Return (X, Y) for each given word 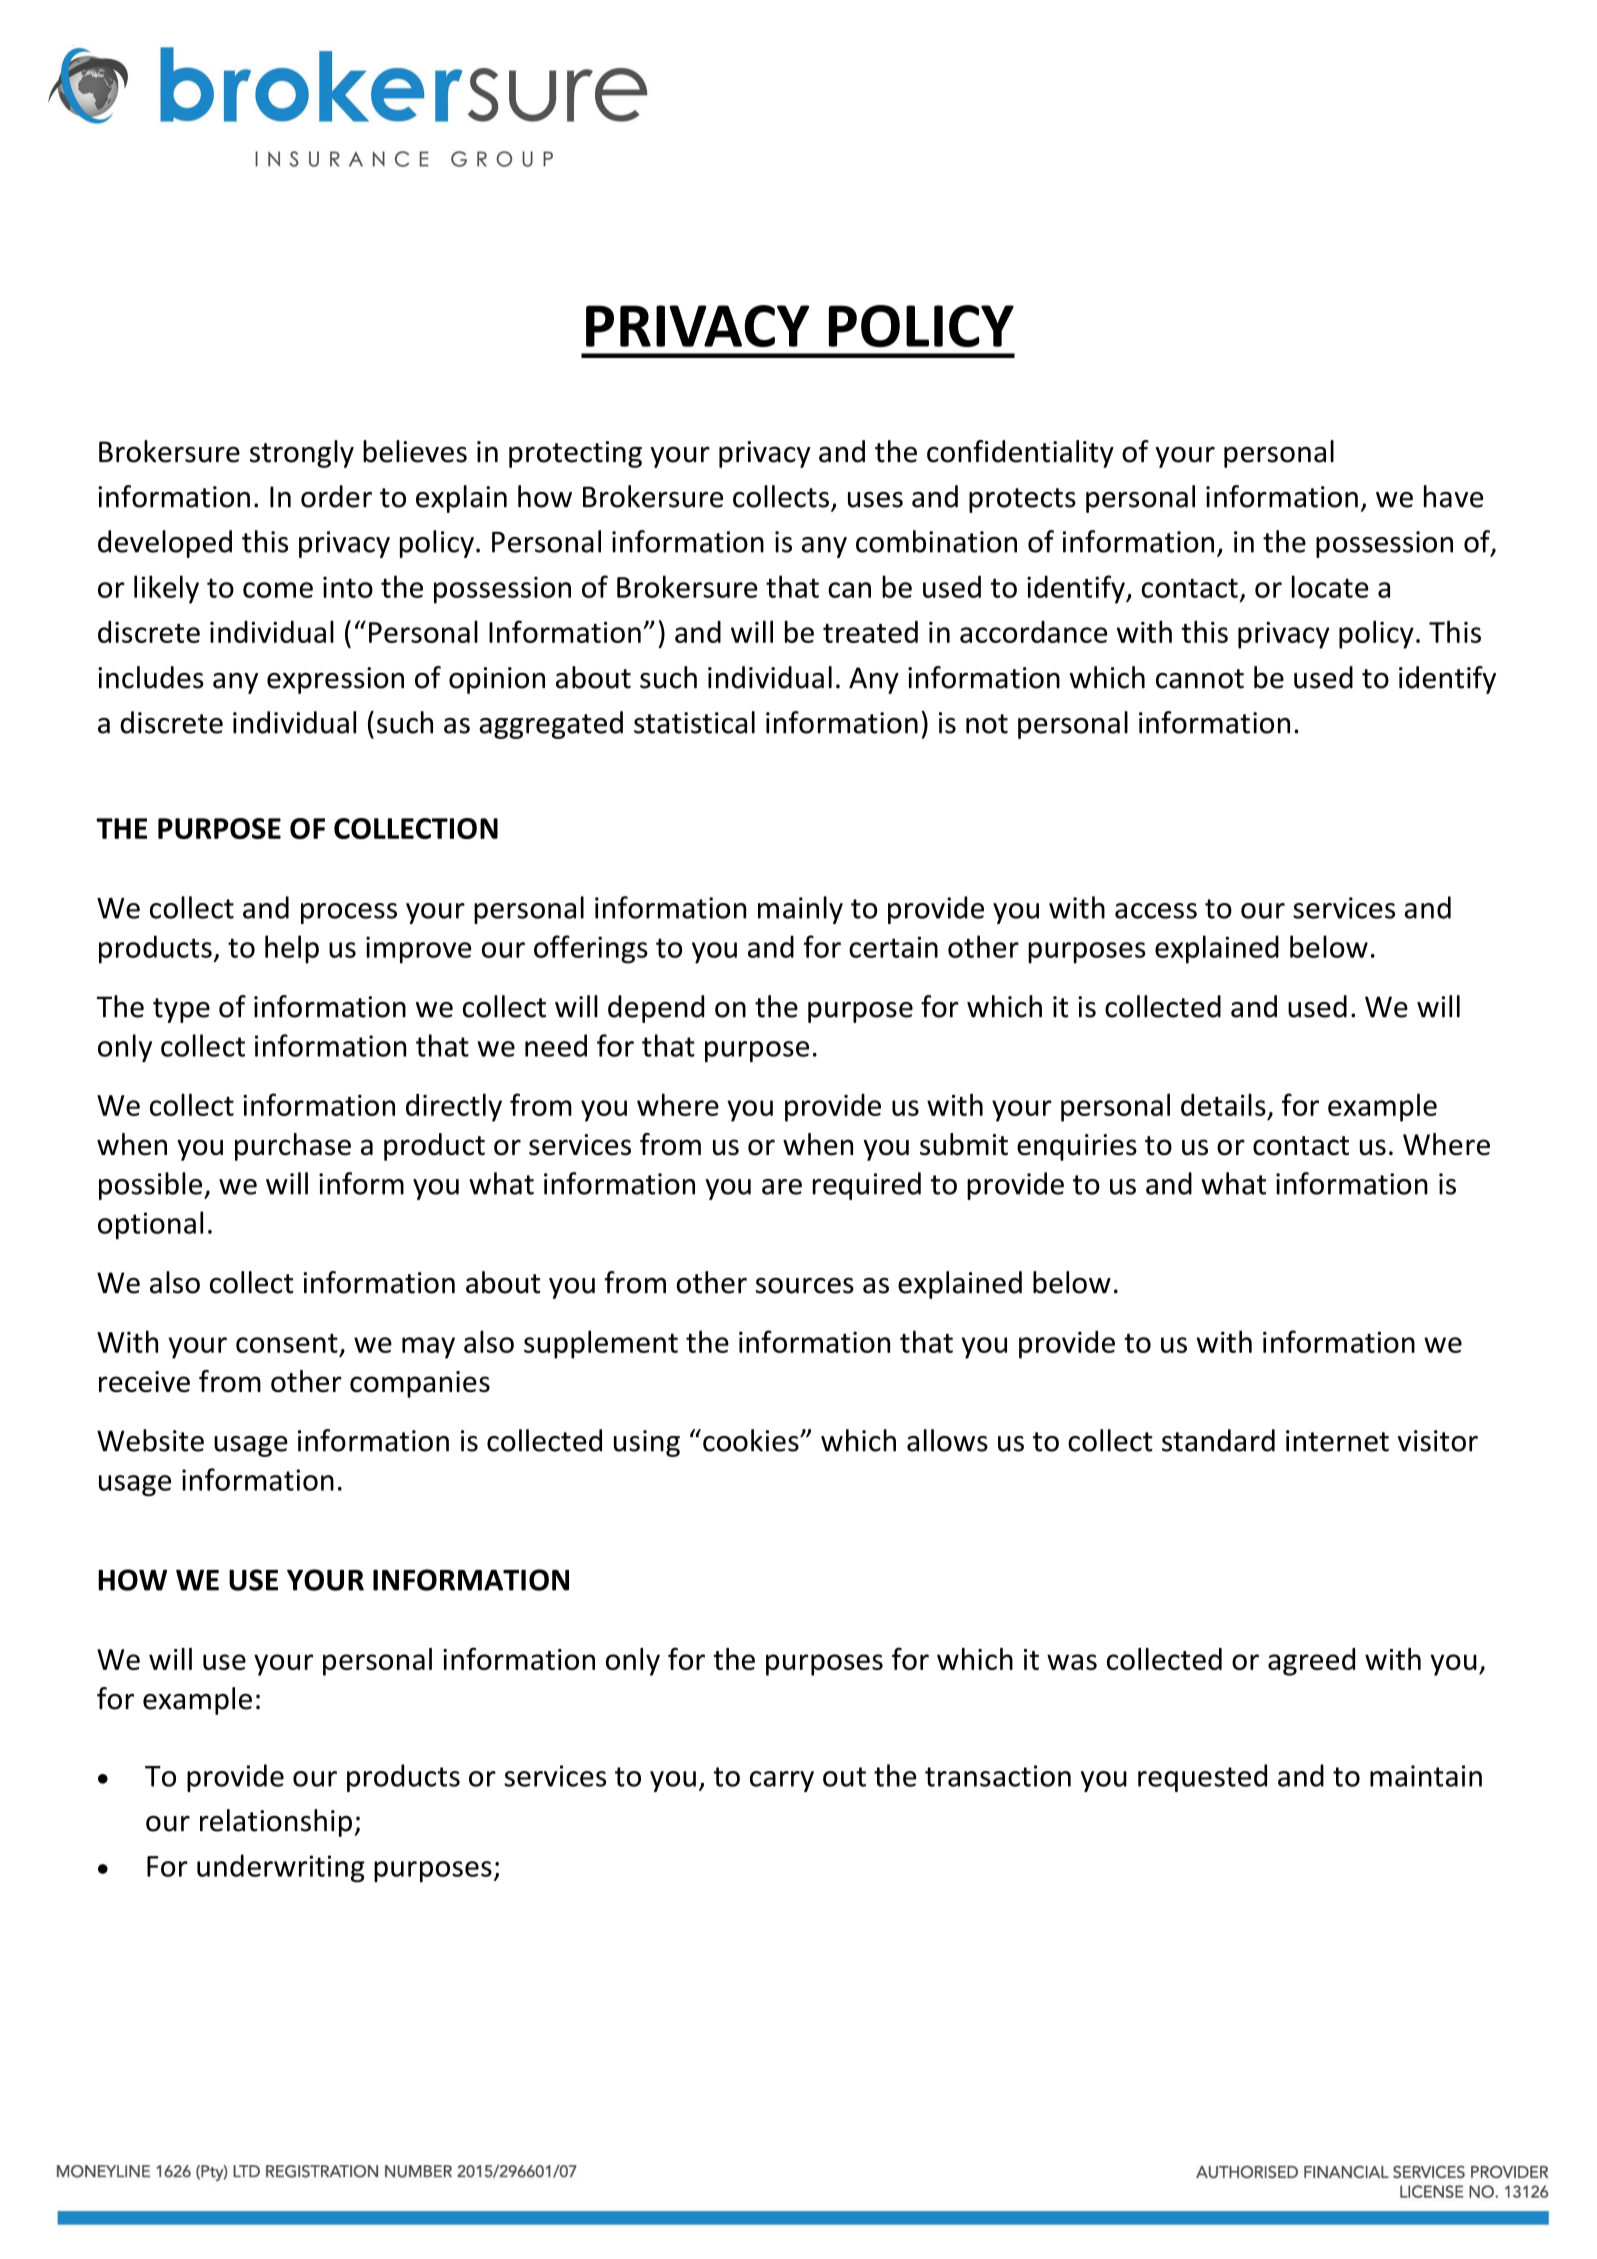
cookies (752, 1440)
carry (782, 1781)
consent (287, 1343)
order (336, 496)
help (292, 949)
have (1453, 496)
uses (875, 500)
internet (1337, 1441)
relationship (276, 1823)
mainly (800, 910)
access (1156, 911)
